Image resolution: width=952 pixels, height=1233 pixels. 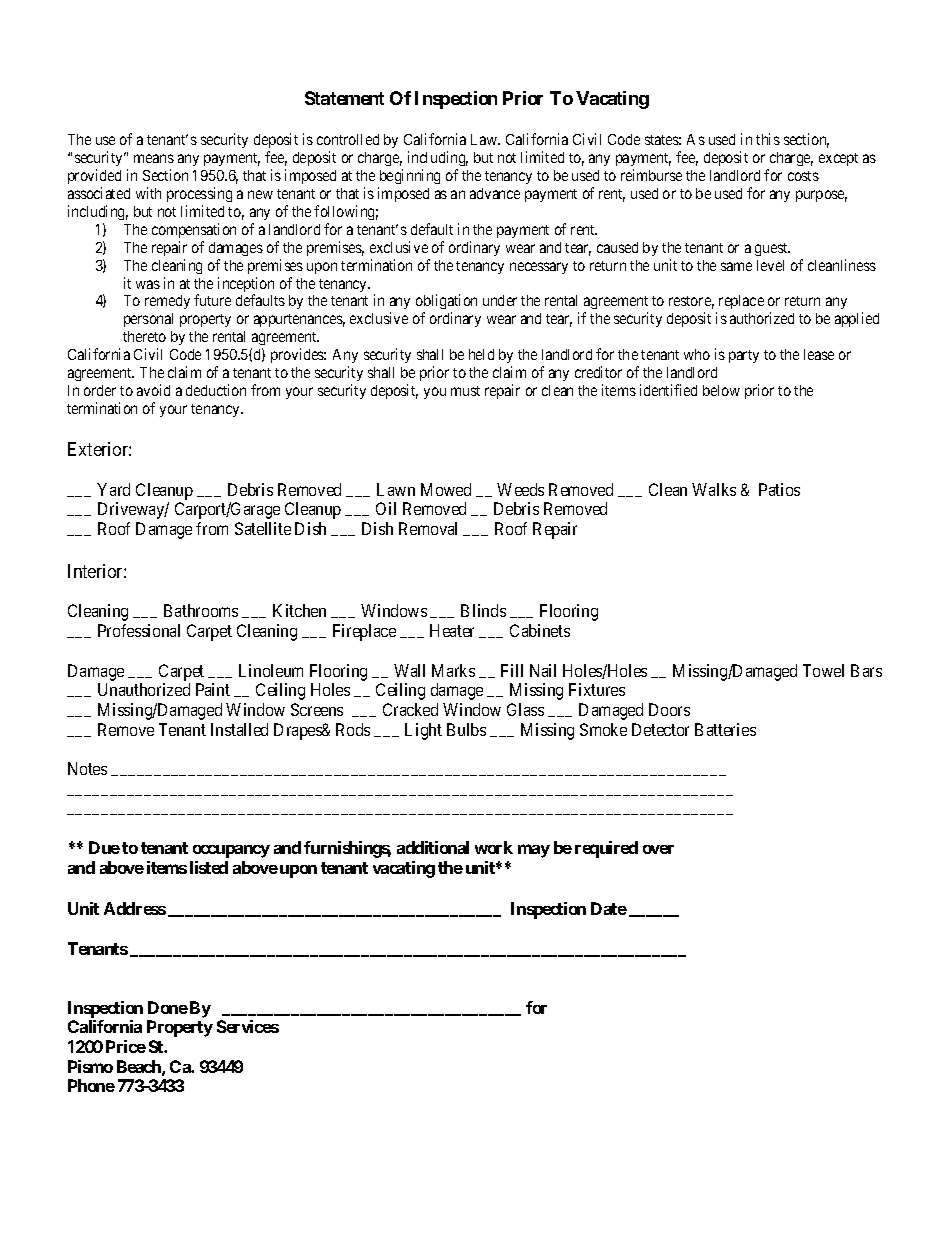 I want to click on Done, so click(x=168, y=1007).
